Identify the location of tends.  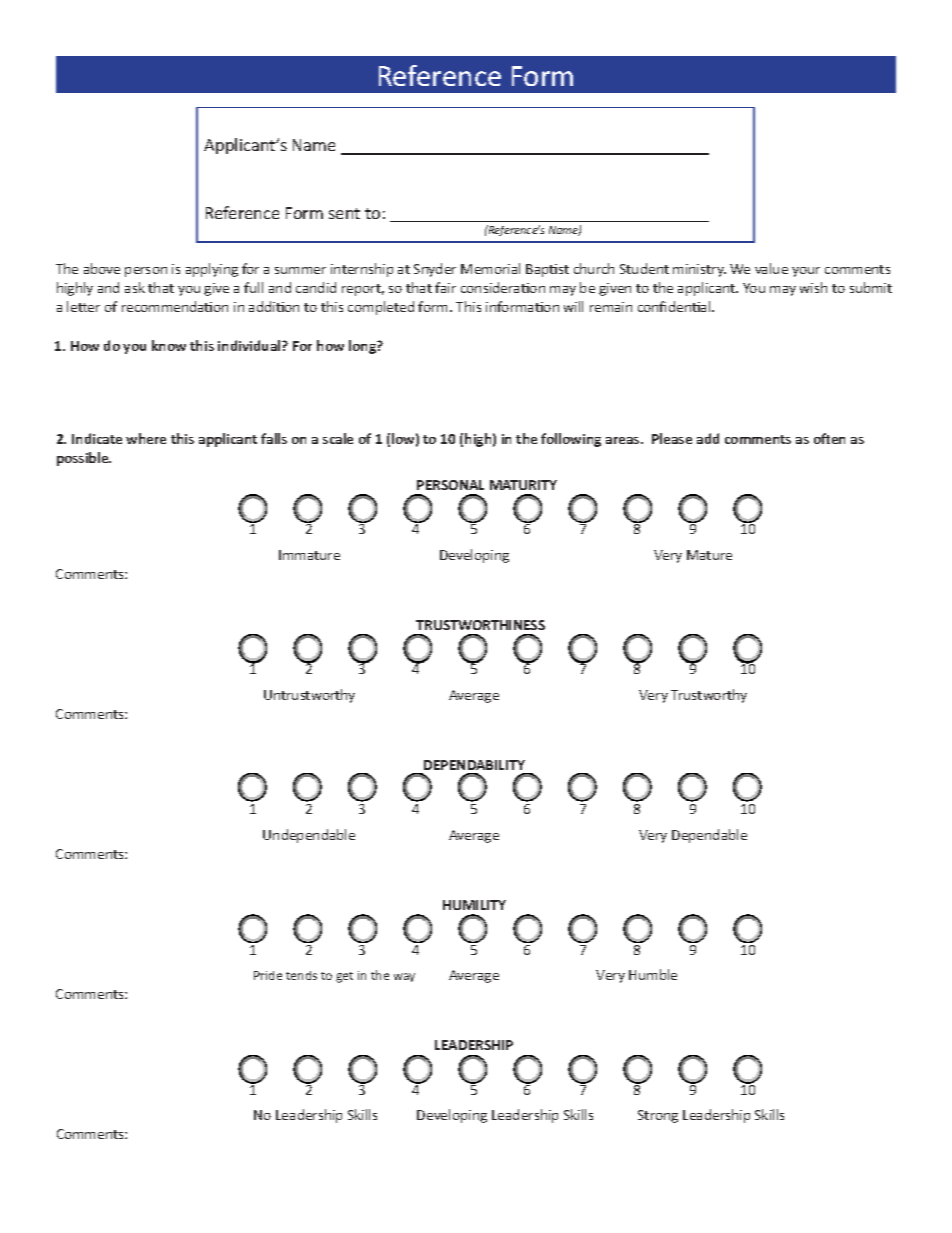
(301, 975).
